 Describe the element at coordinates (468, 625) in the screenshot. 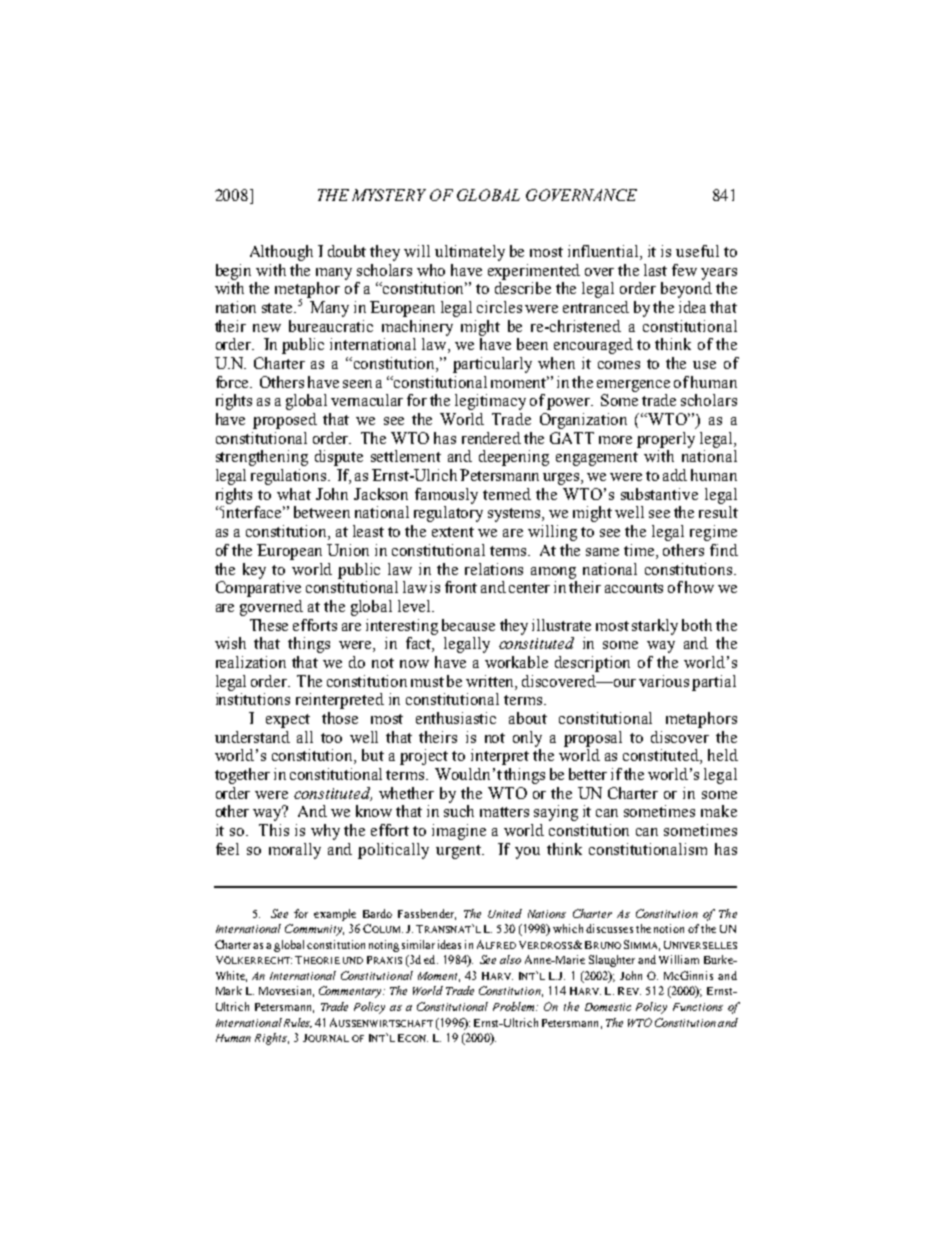

I see `because` at that location.
